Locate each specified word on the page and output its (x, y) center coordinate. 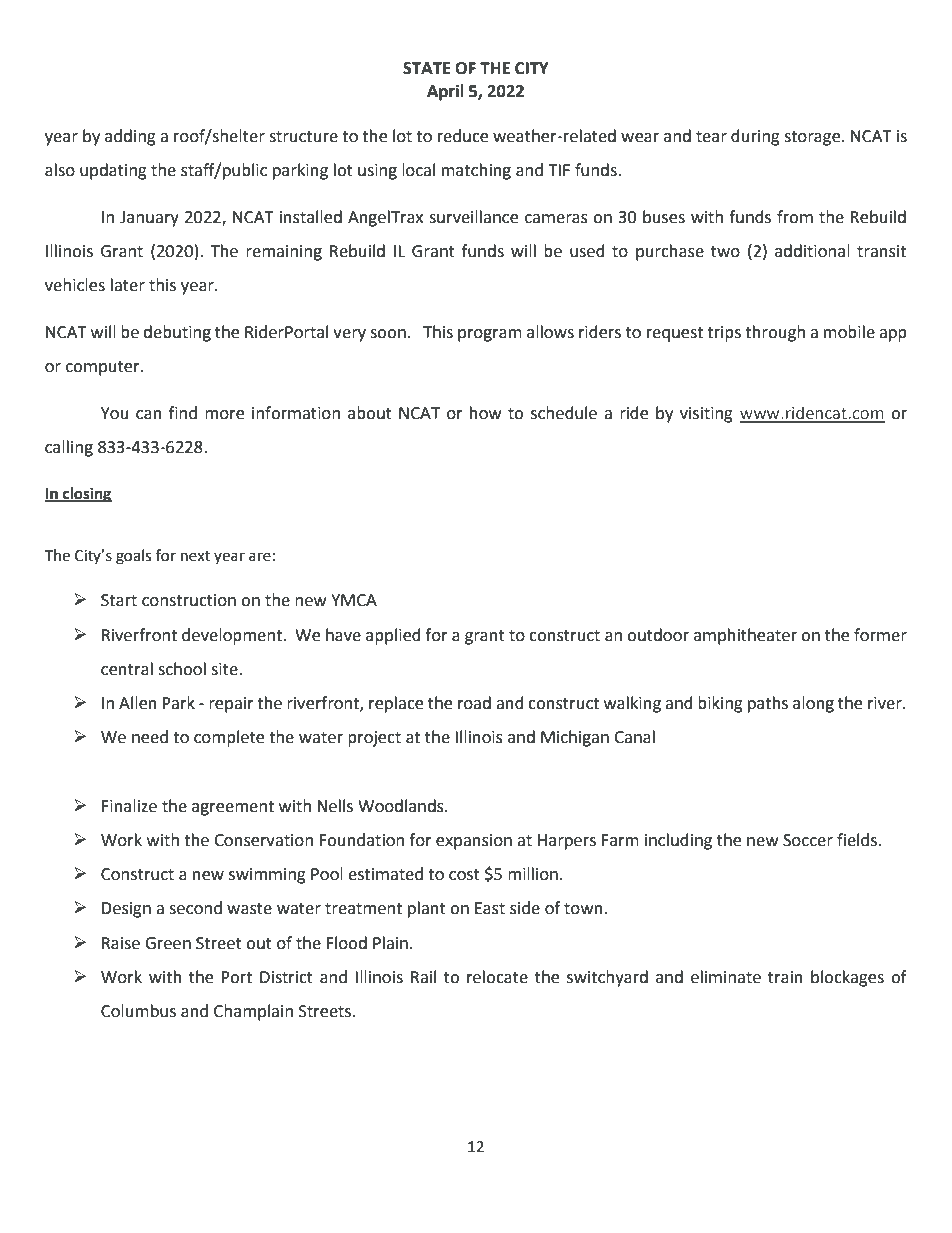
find (183, 413)
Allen (138, 703)
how (485, 413)
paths (768, 704)
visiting (706, 415)
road (474, 703)
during (755, 137)
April (445, 92)
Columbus (138, 1011)
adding (130, 137)
